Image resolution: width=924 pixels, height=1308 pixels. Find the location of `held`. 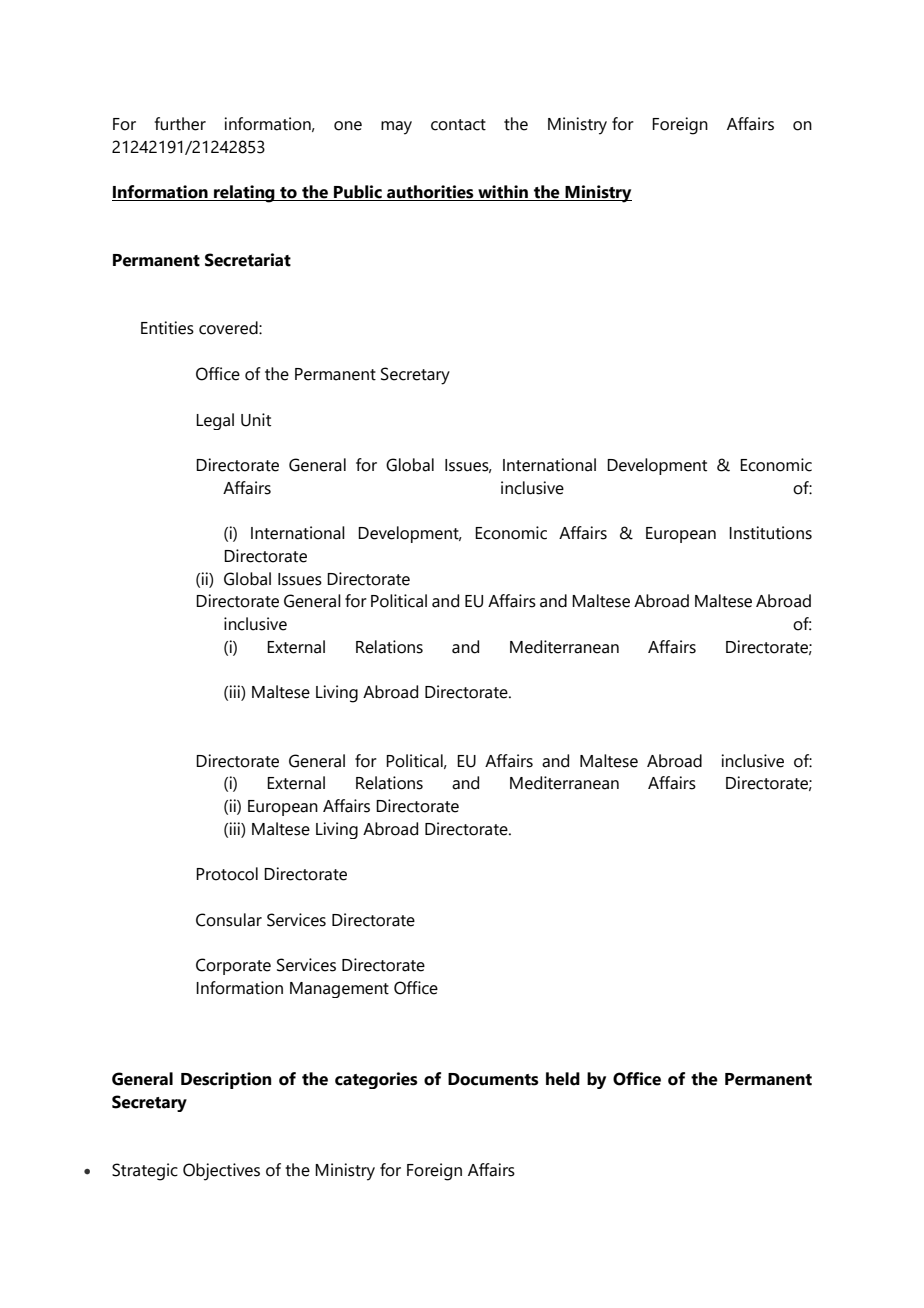

held is located at coordinates (563, 1079).
